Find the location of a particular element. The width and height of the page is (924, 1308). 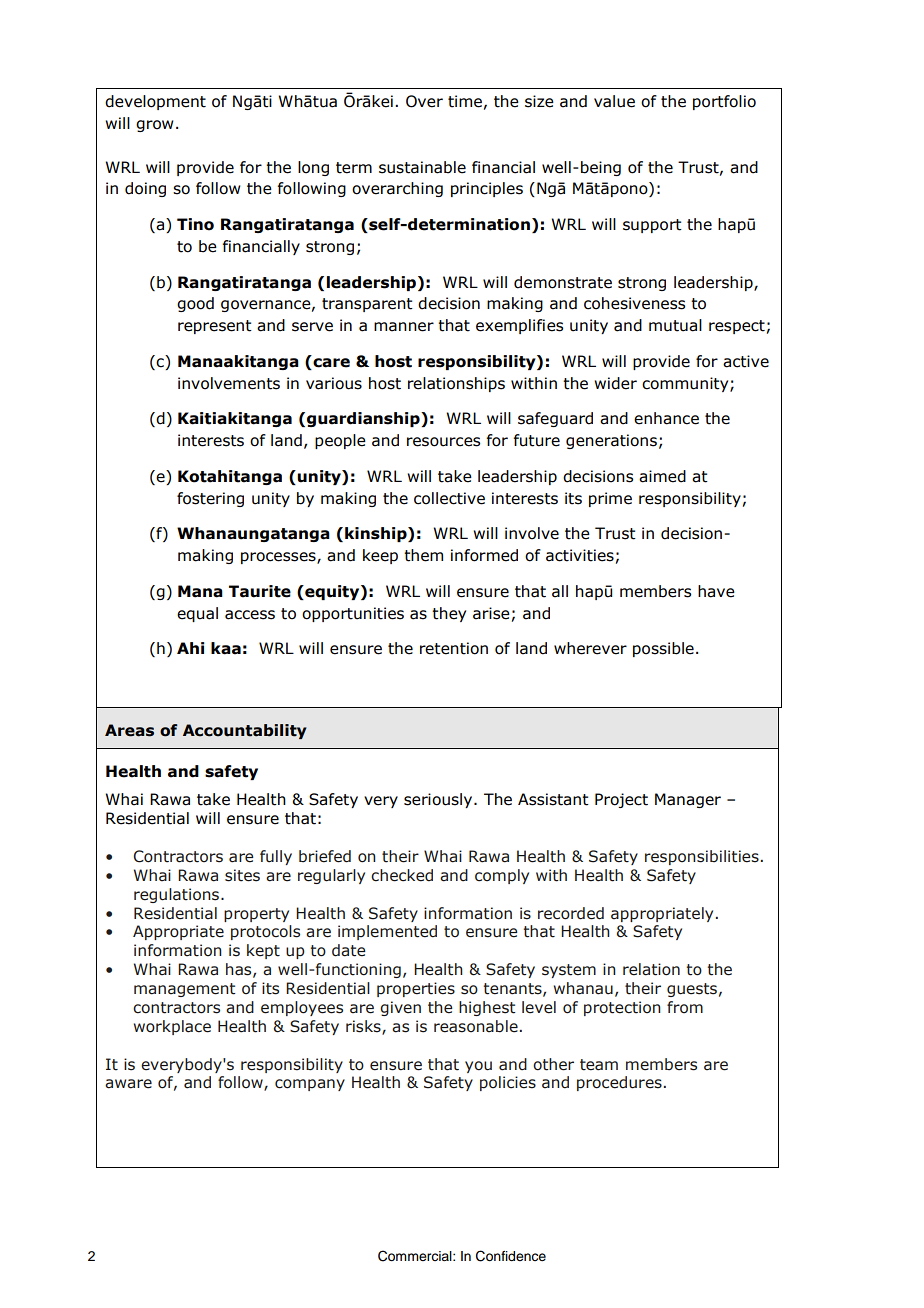

from is located at coordinates (685, 1007).
